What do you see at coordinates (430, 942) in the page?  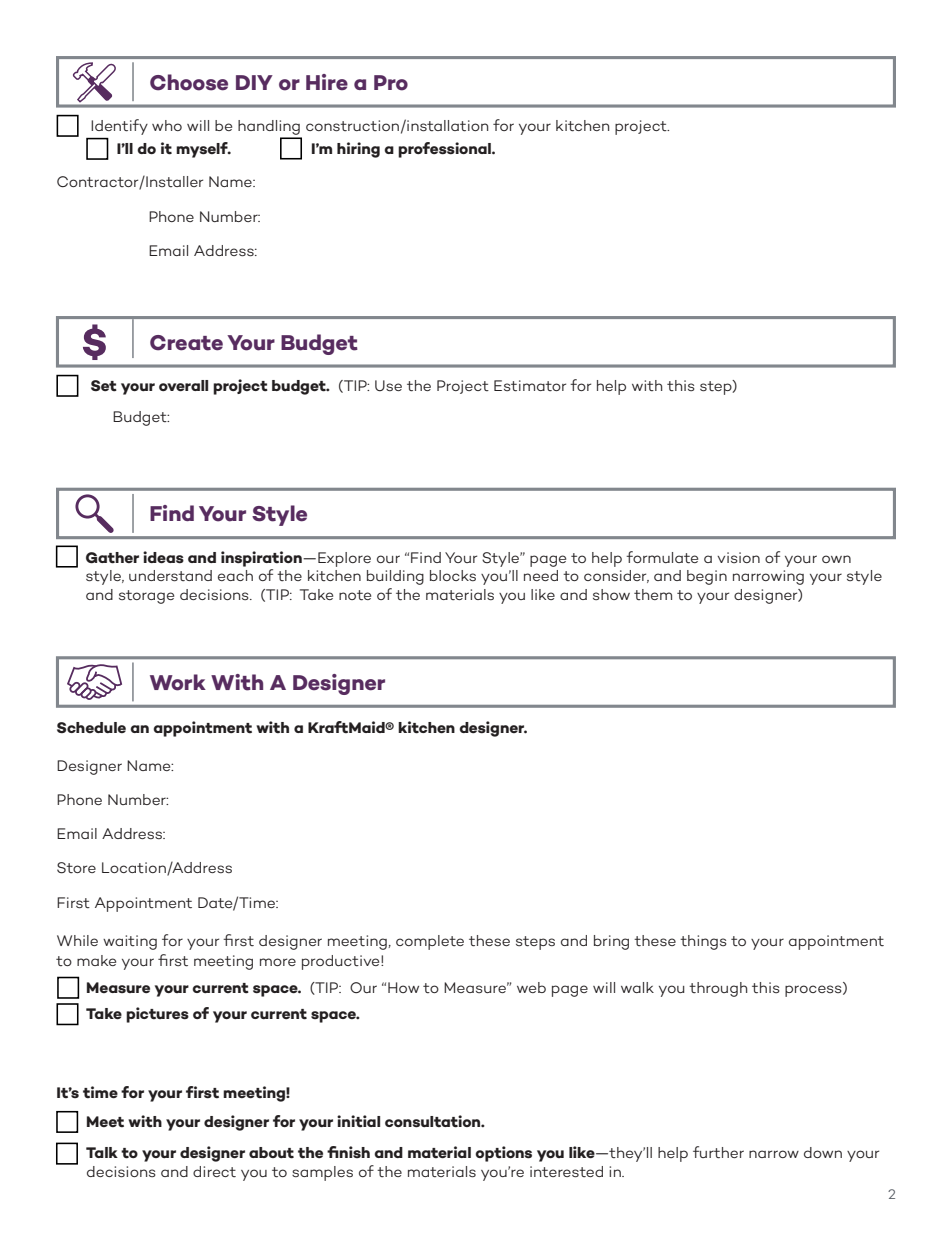 I see `complete` at bounding box center [430, 942].
